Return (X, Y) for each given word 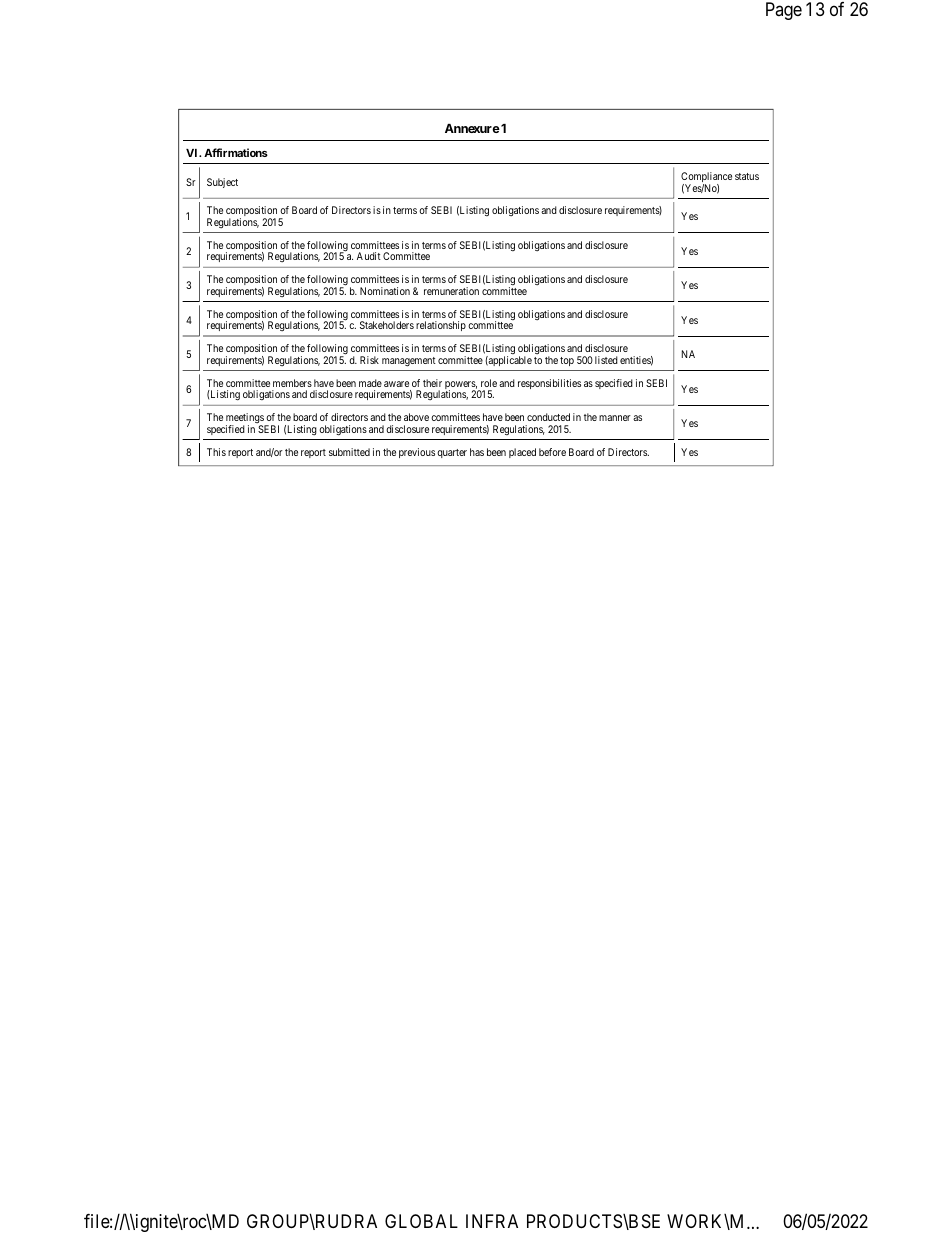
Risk (369, 360)
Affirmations (236, 152)
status (747, 176)
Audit (369, 256)
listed (606, 360)
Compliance (706, 178)
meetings (245, 419)
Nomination (385, 291)
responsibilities (549, 384)
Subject (222, 183)
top (567, 361)
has (477, 452)
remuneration (451, 291)
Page (784, 11)
